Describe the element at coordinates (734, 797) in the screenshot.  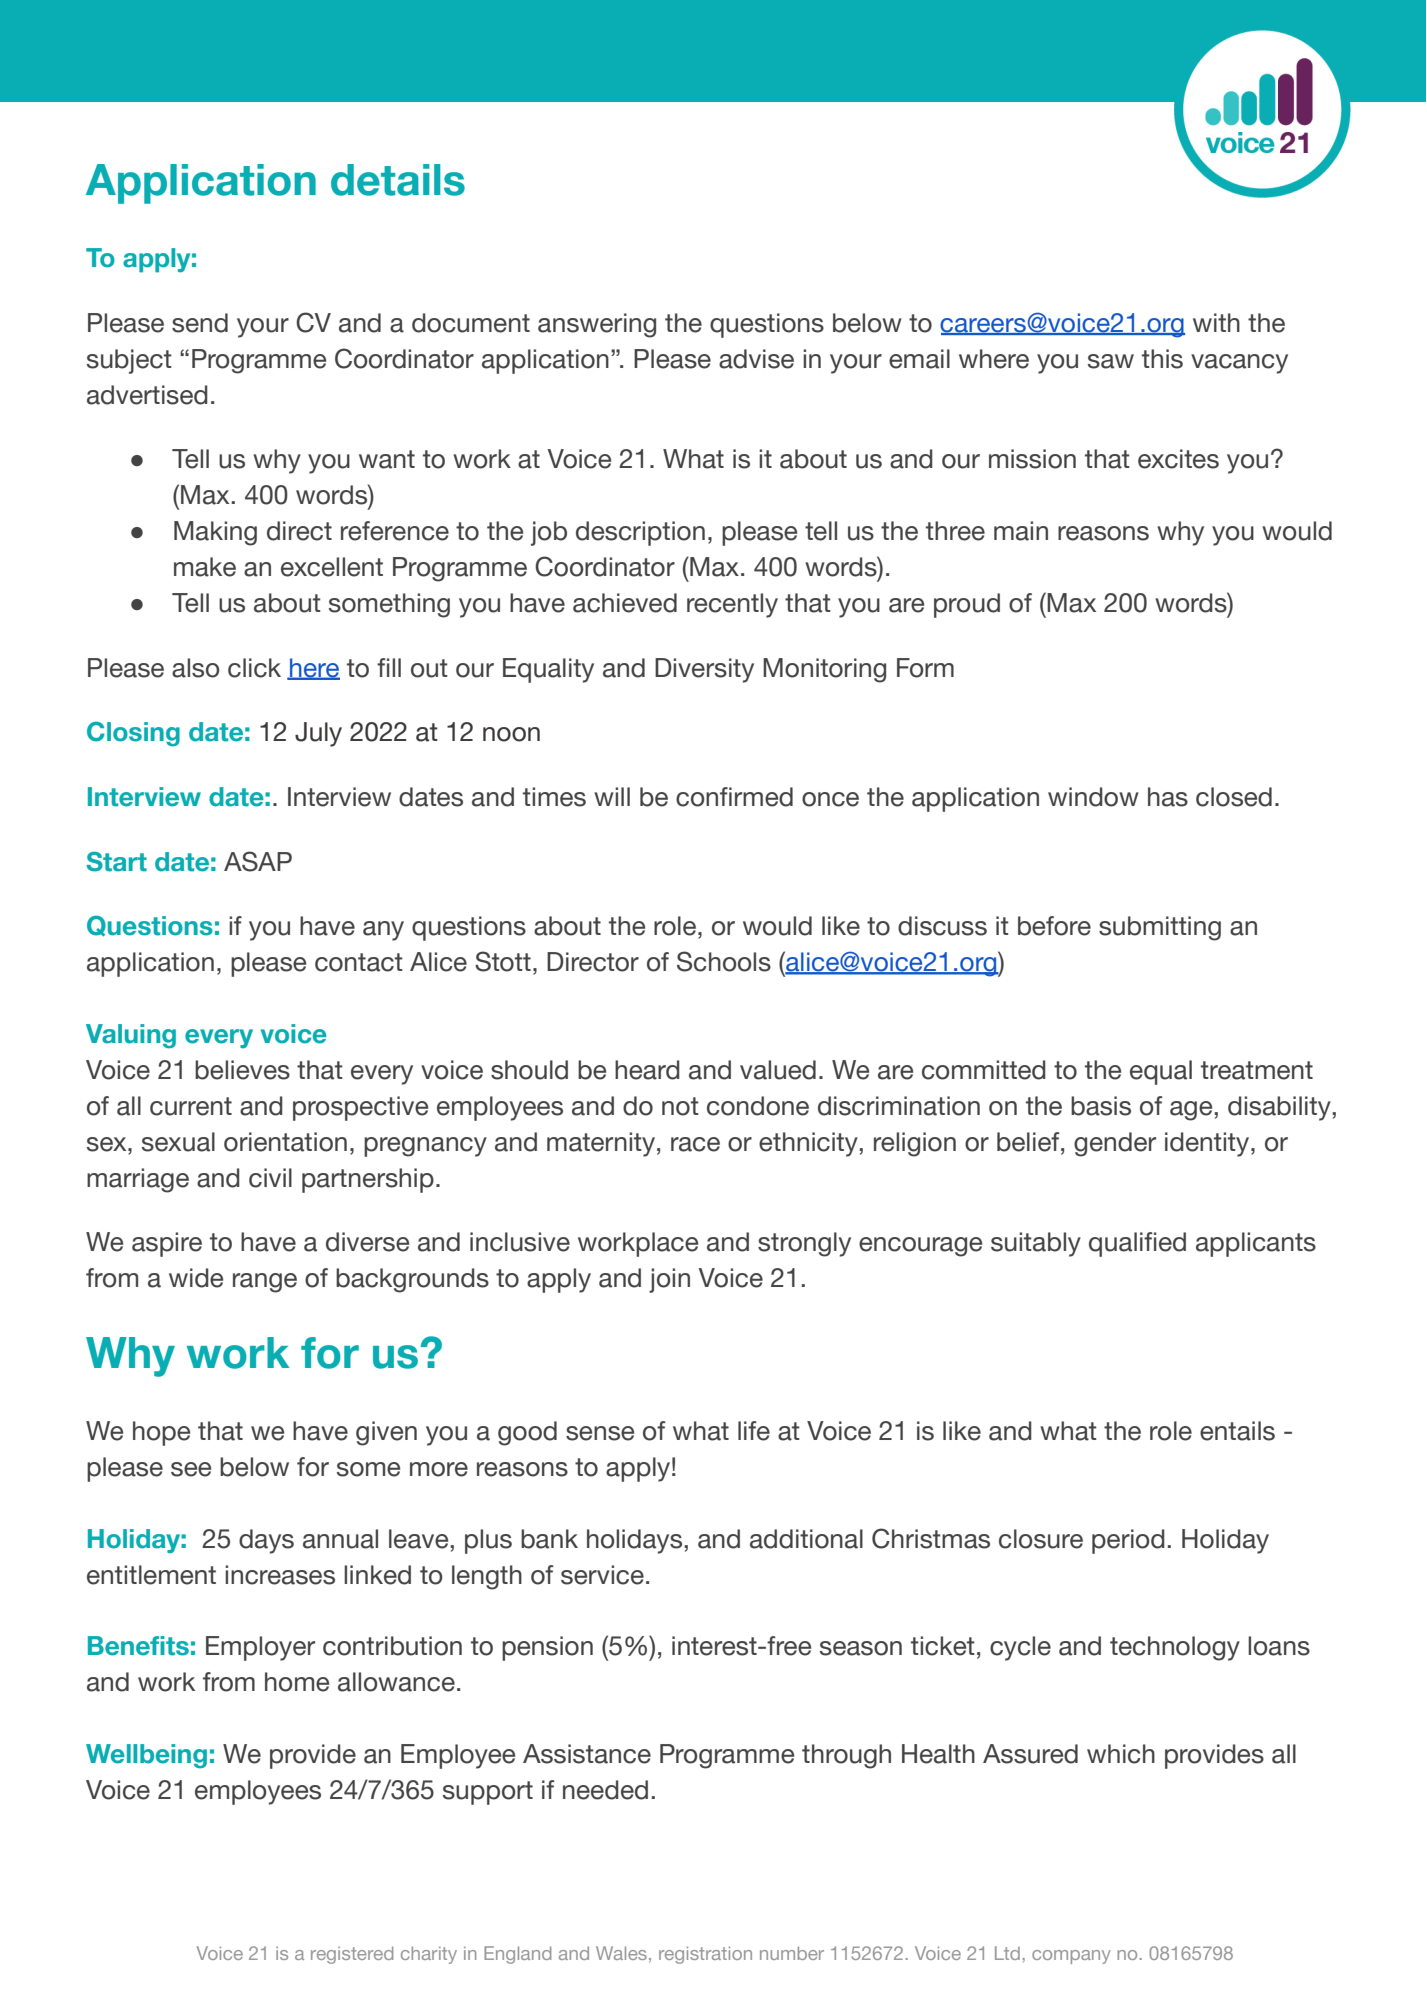
I see `confirmed` at that location.
